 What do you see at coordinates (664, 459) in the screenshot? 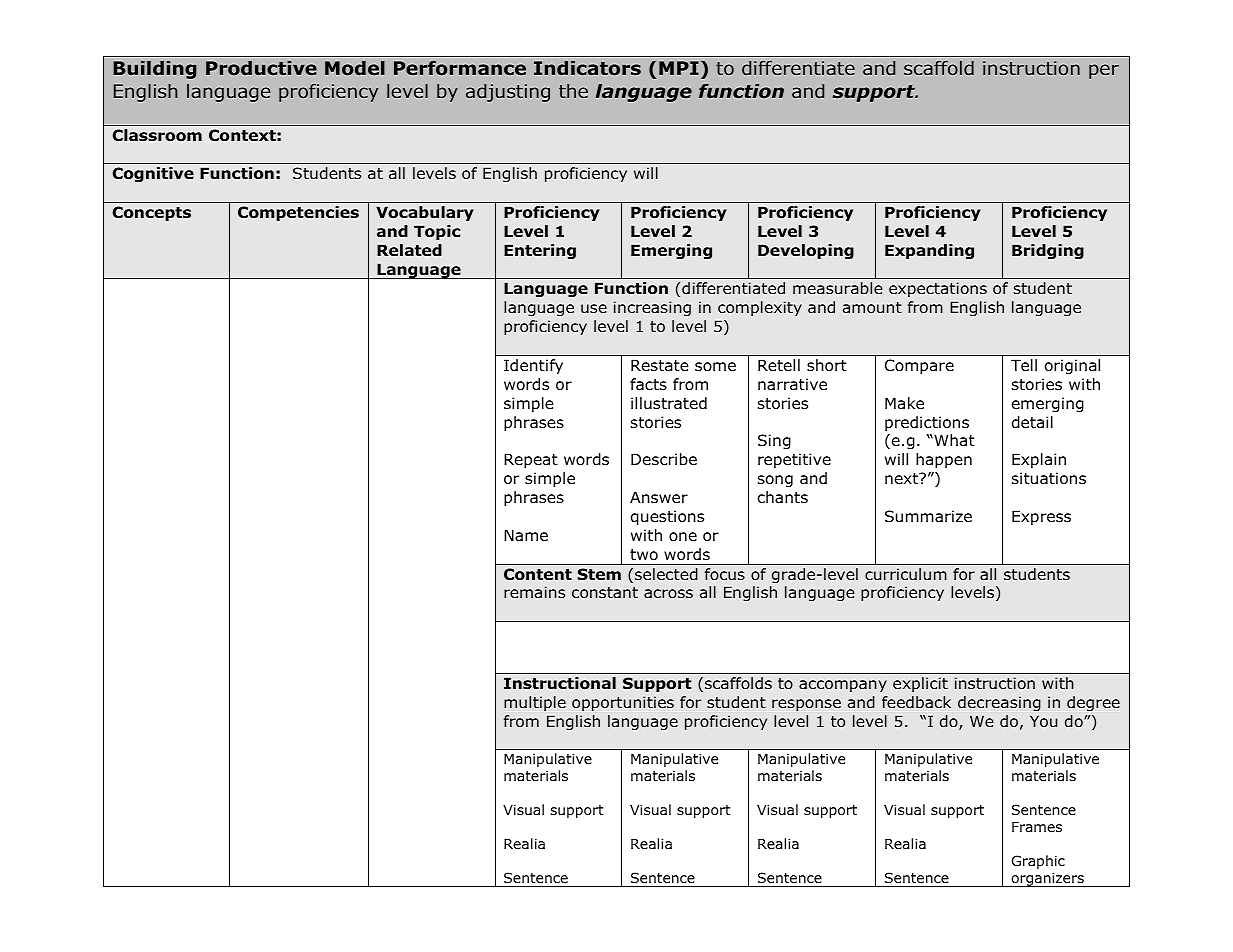
I see `Describe` at bounding box center [664, 459].
